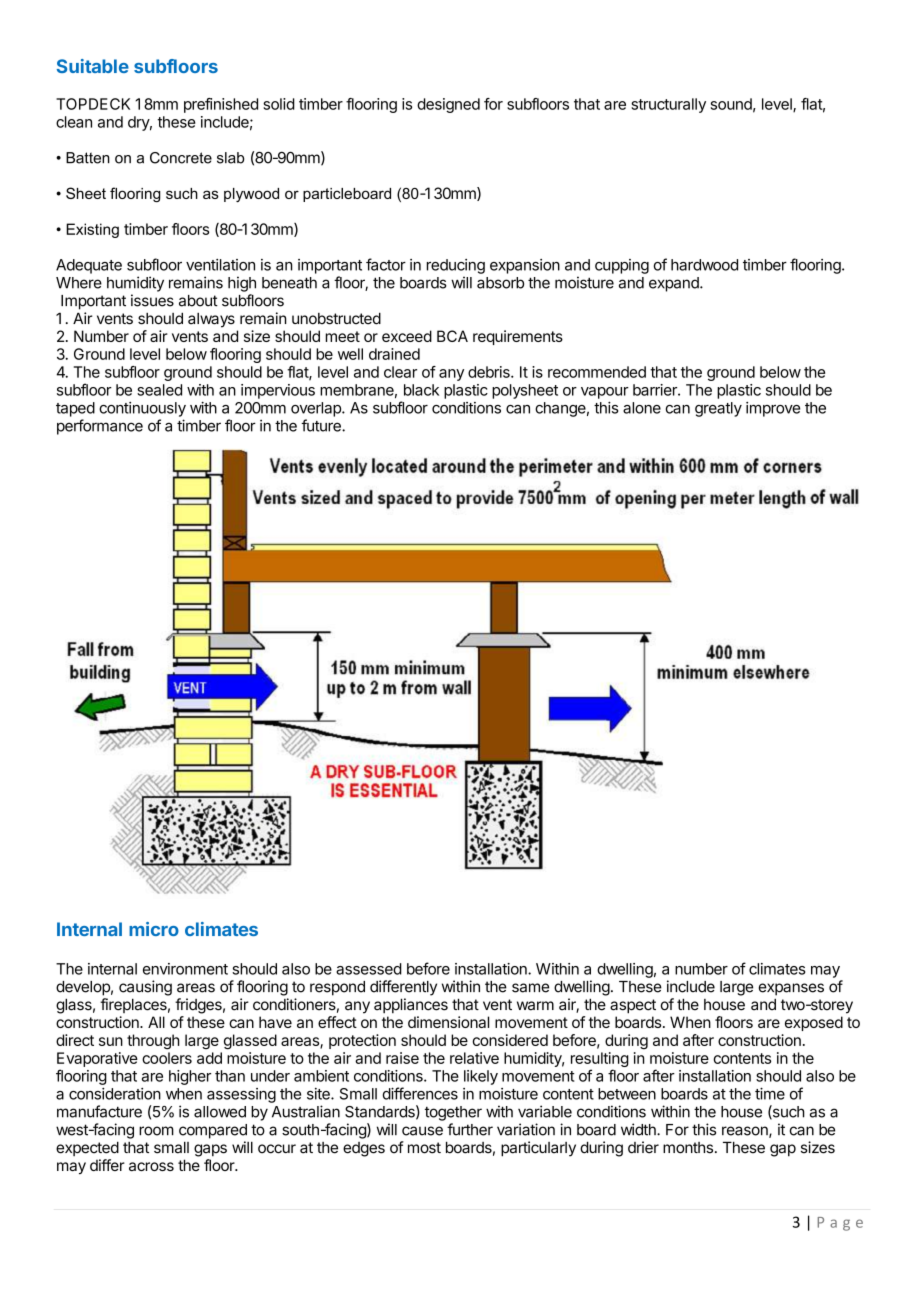 Image resolution: width=924 pixels, height=1308 pixels. I want to click on assessed, so click(369, 969).
